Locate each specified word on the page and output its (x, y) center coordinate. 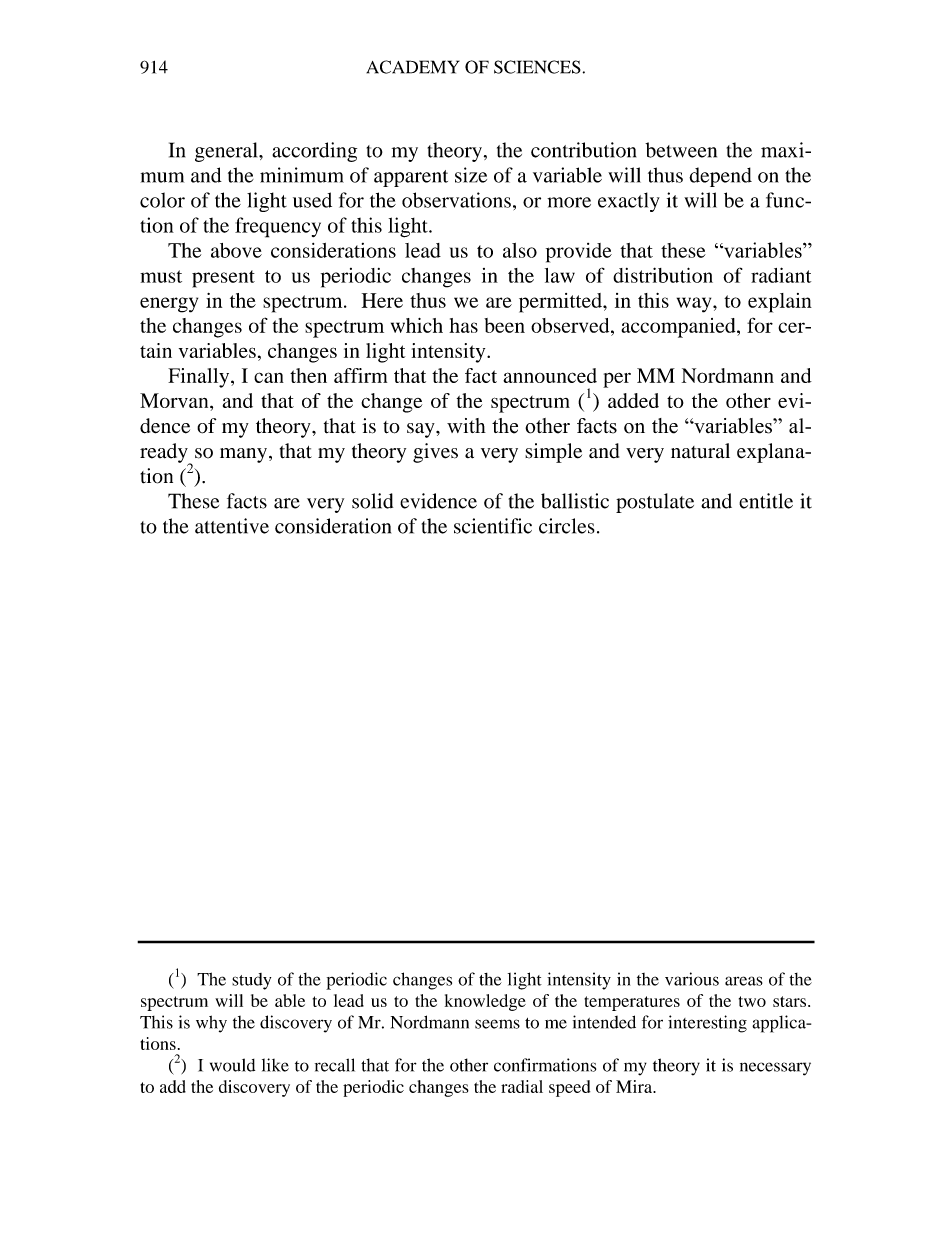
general (227, 152)
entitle (766, 501)
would (232, 1065)
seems (497, 1024)
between (681, 150)
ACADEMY (413, 67)
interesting (707, 1024)
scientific (493, 526)
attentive (232, 526)
